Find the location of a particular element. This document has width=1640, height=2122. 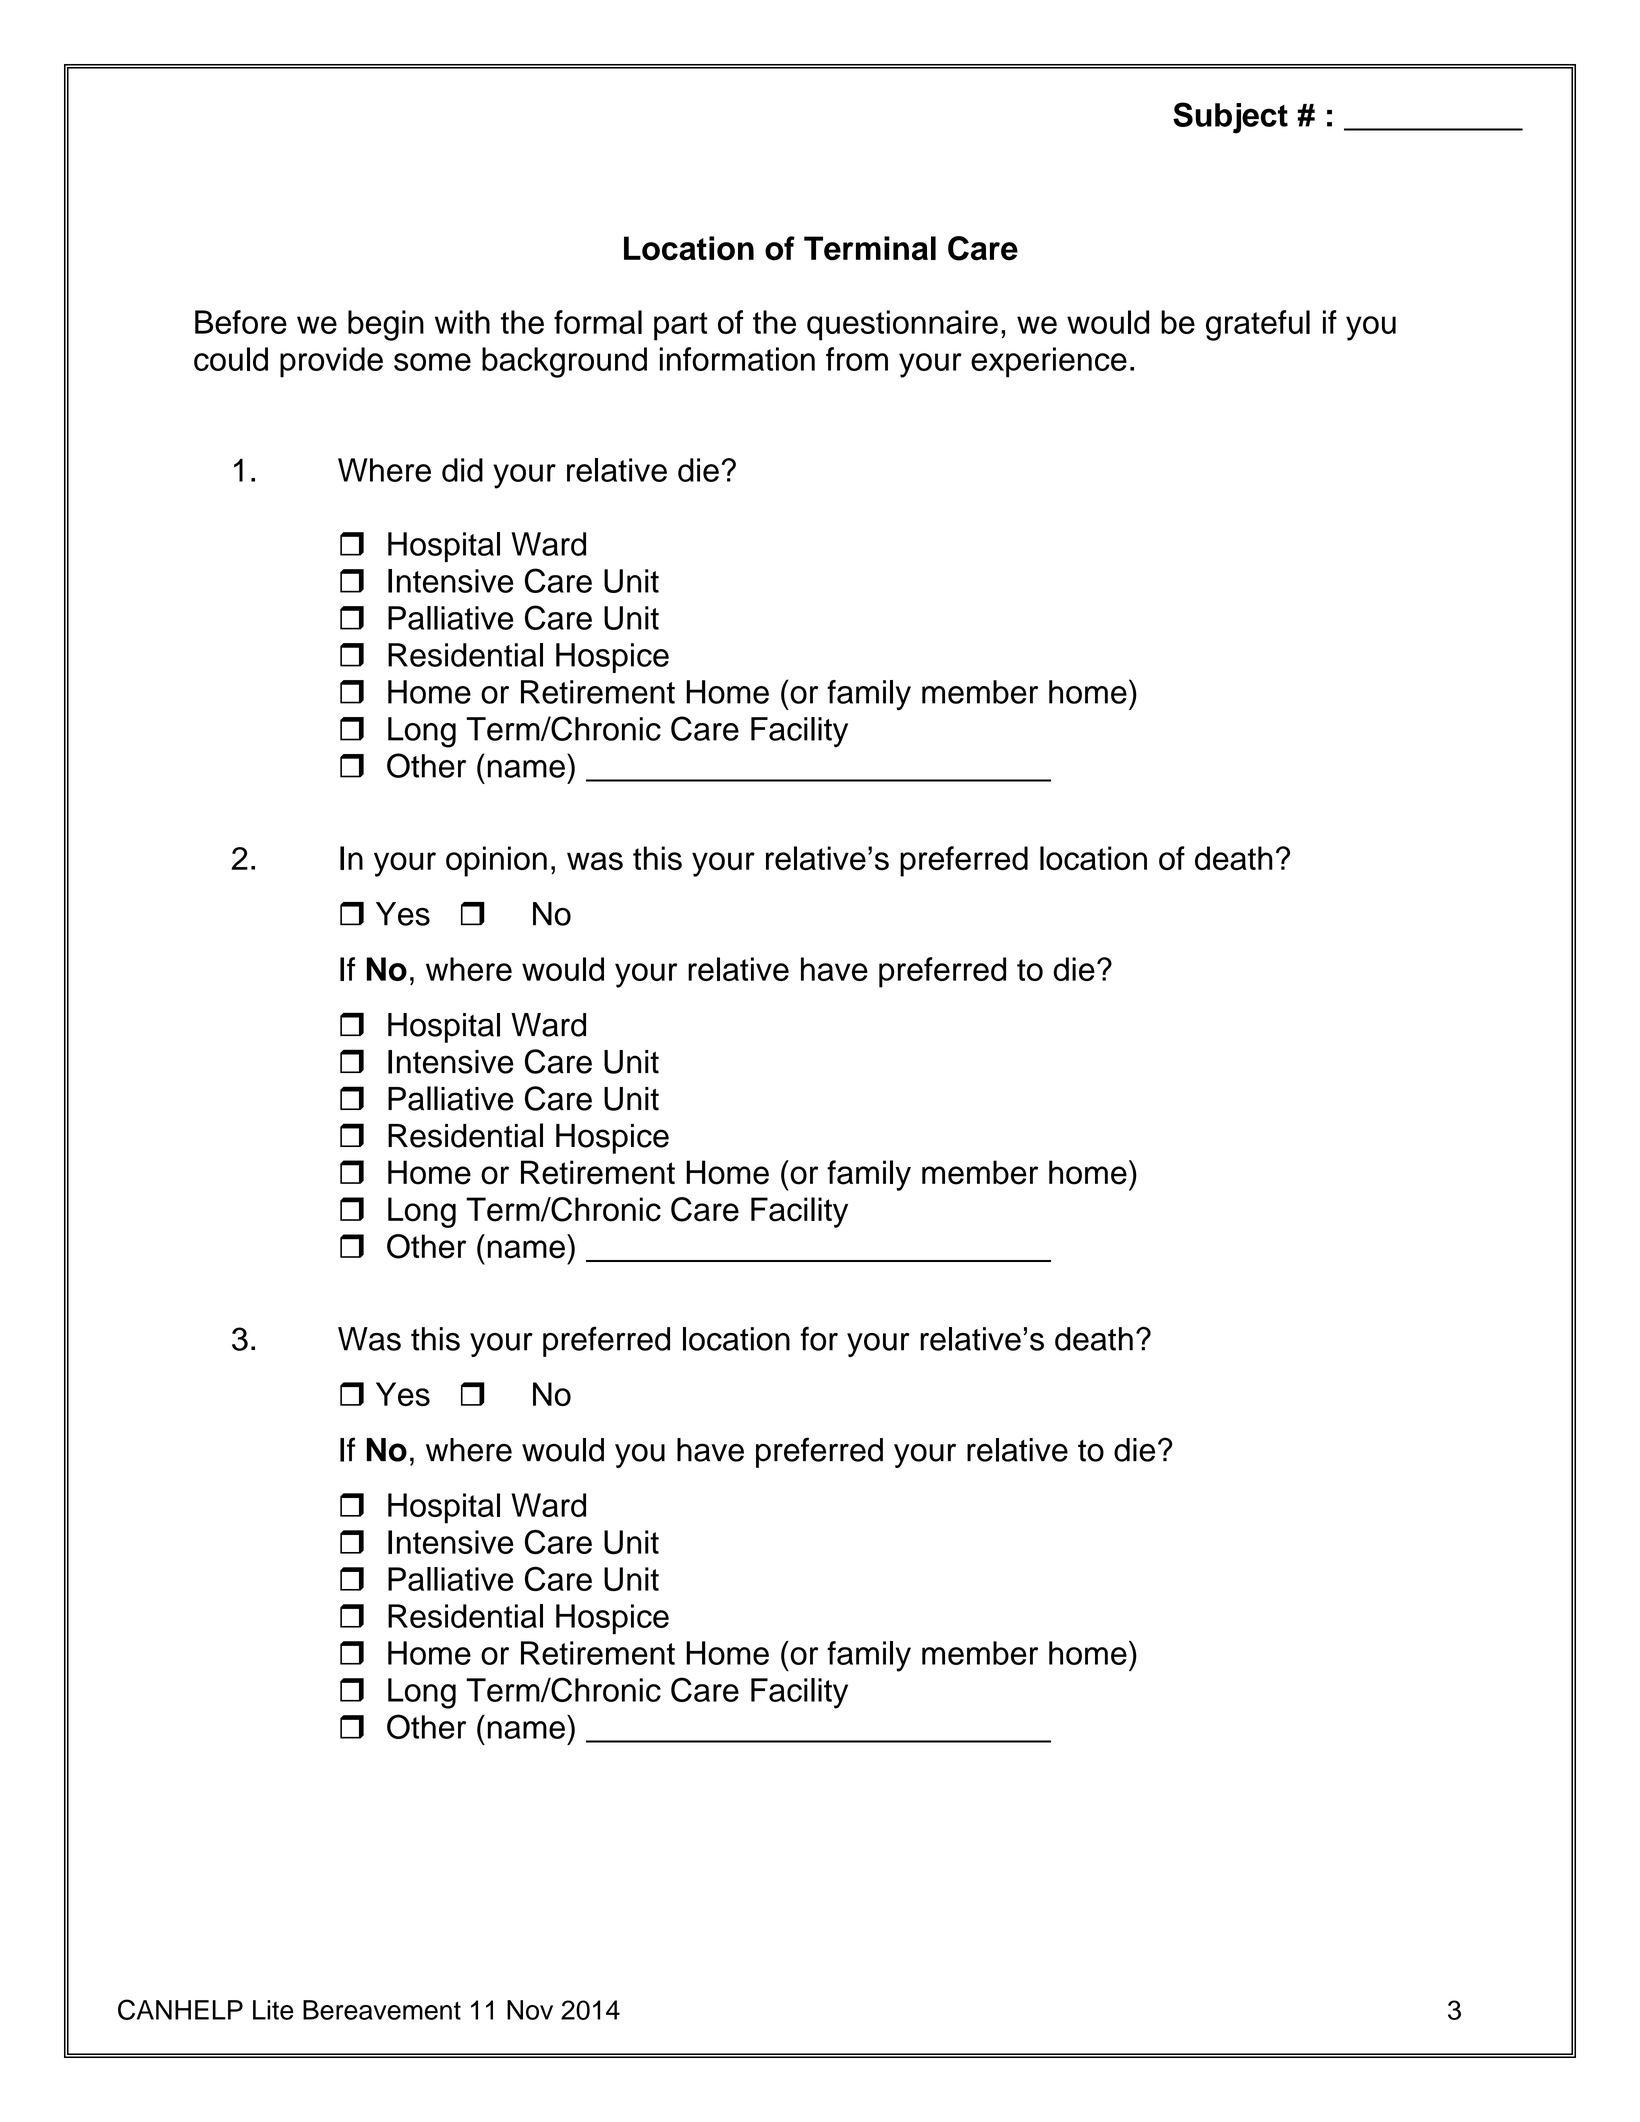

opinion is located at coordinates (496, 861).
